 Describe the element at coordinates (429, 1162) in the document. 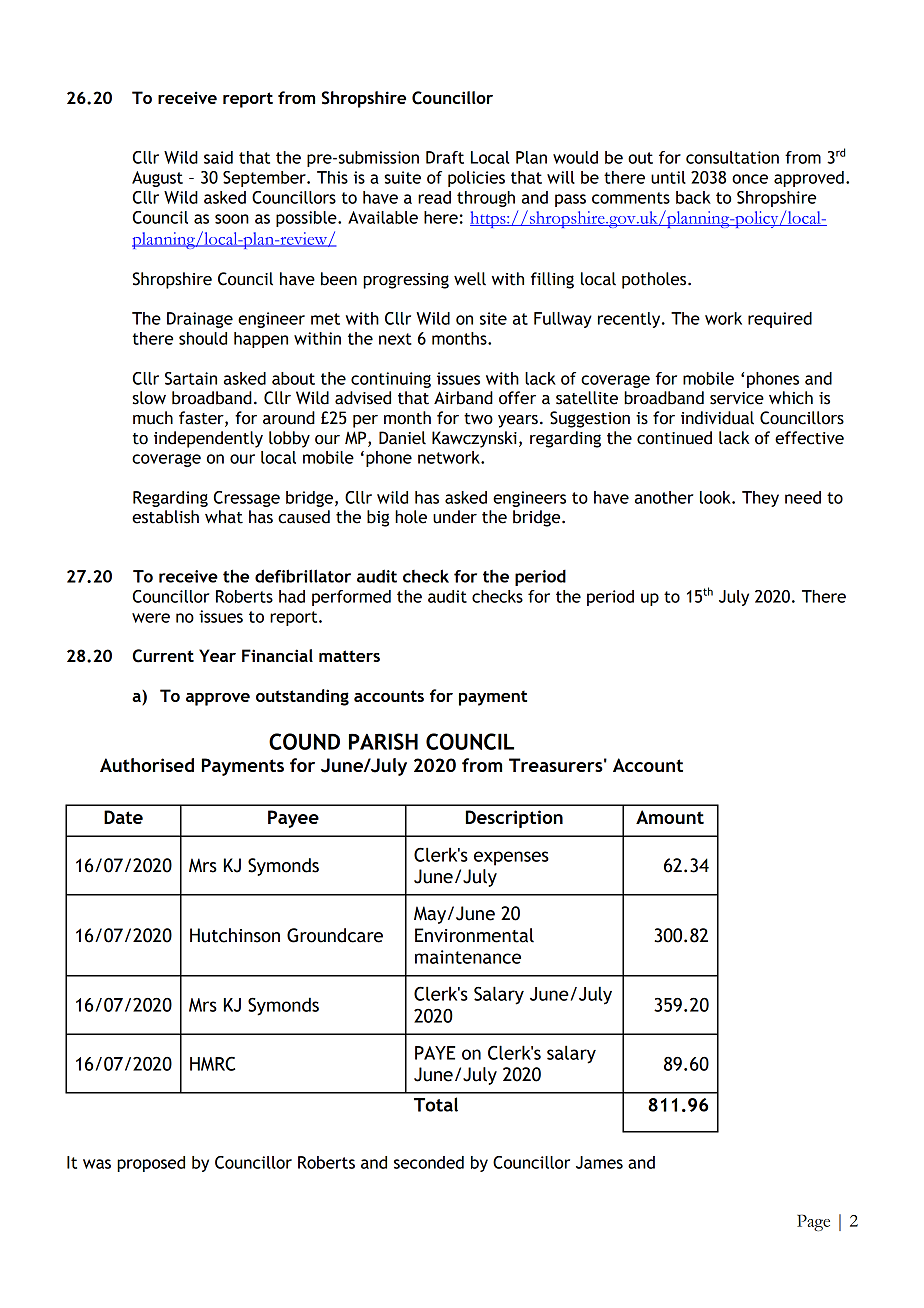

I see `seconded` at that location.
